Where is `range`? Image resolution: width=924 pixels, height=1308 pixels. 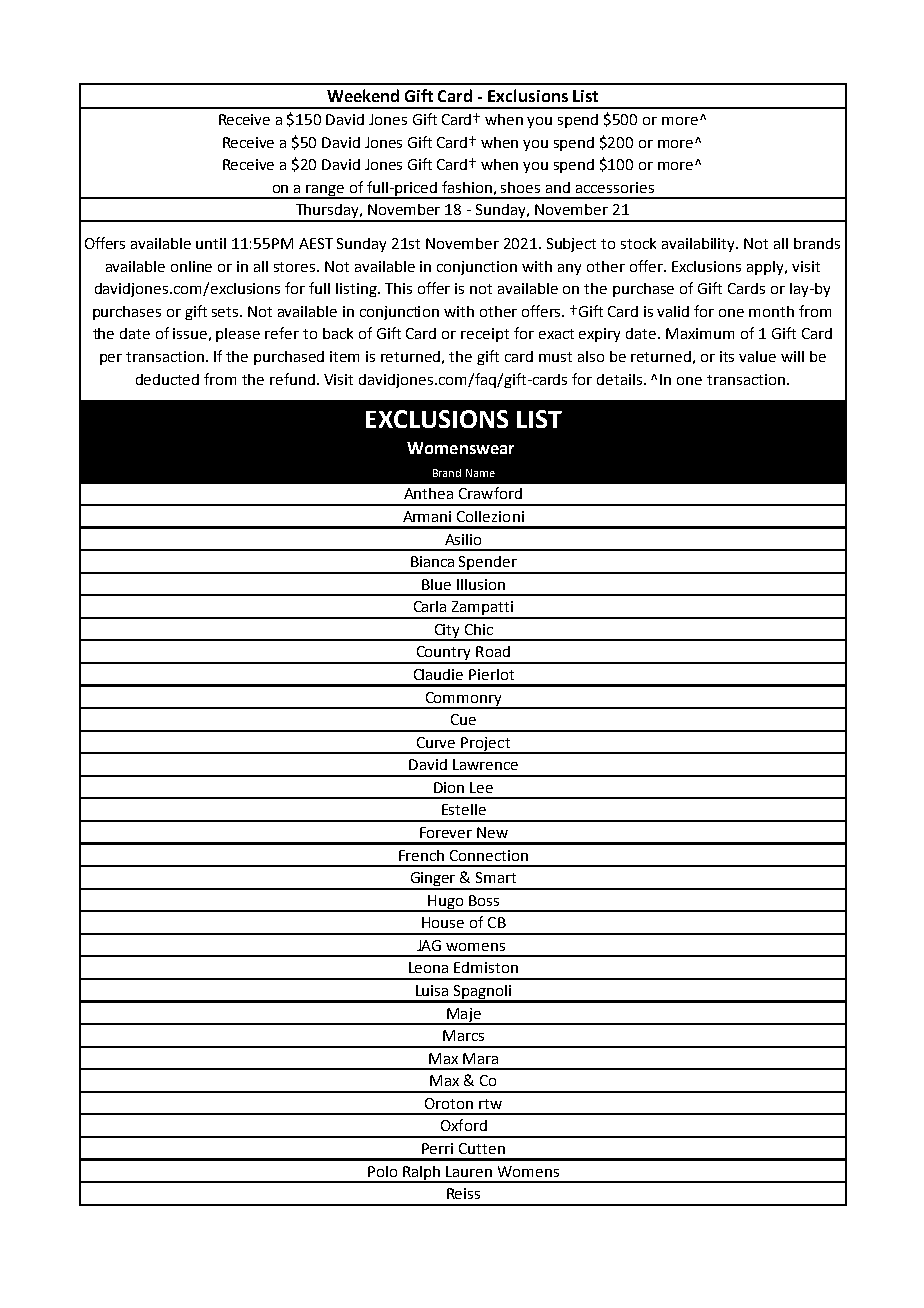 range is located at coordinates (326, 191).
